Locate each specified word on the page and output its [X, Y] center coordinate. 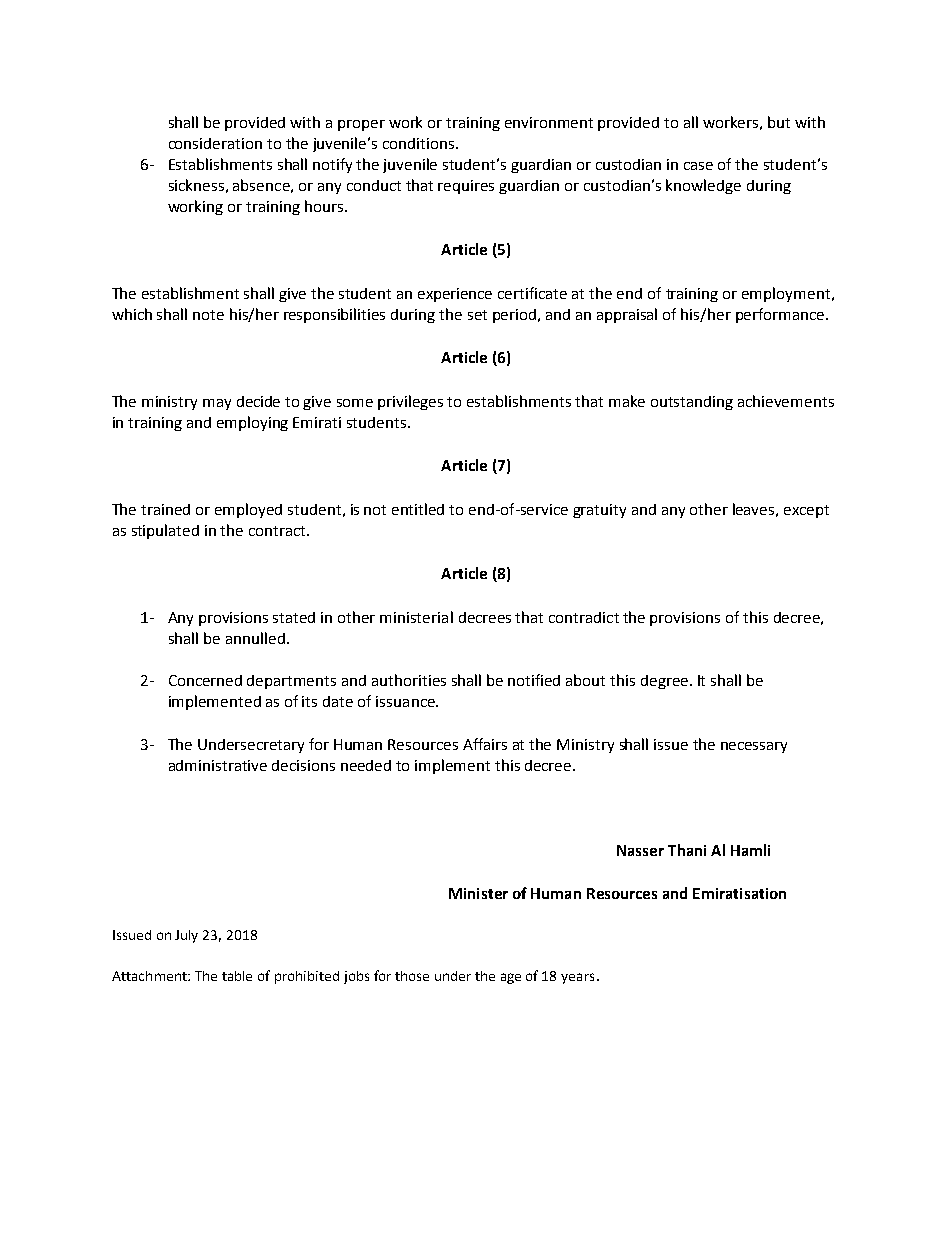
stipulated [165, 531]
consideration [215, 143]
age [511, 978]
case [698, 166]
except [806, 511]
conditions [420, 143]
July [186, 936]
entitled [418, 509]
